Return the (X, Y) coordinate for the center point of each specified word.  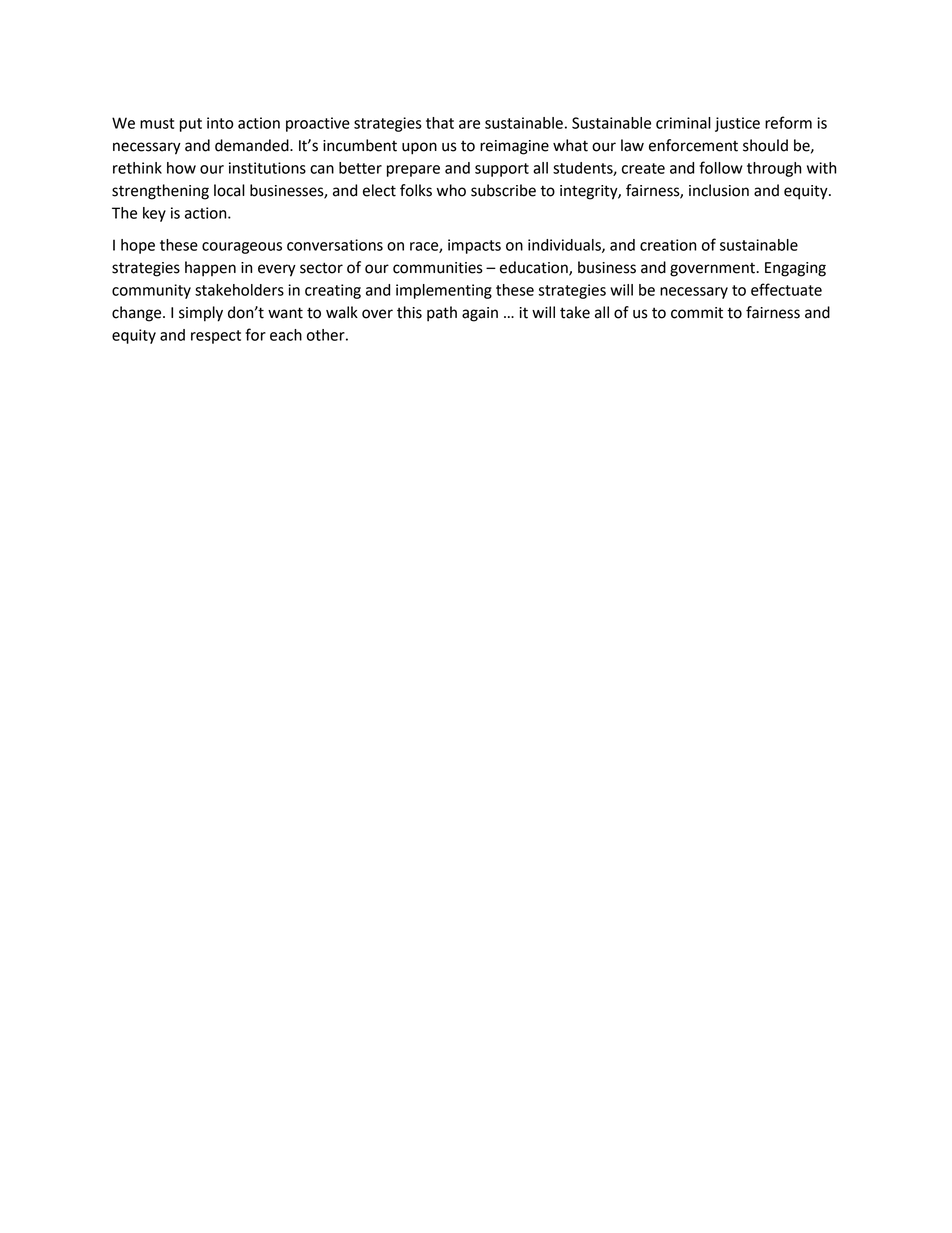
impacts (474, 246)
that (440, 123)
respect (216, 337)
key (154, 214)
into (220, 123)
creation (668, 245)
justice (737, 124)
